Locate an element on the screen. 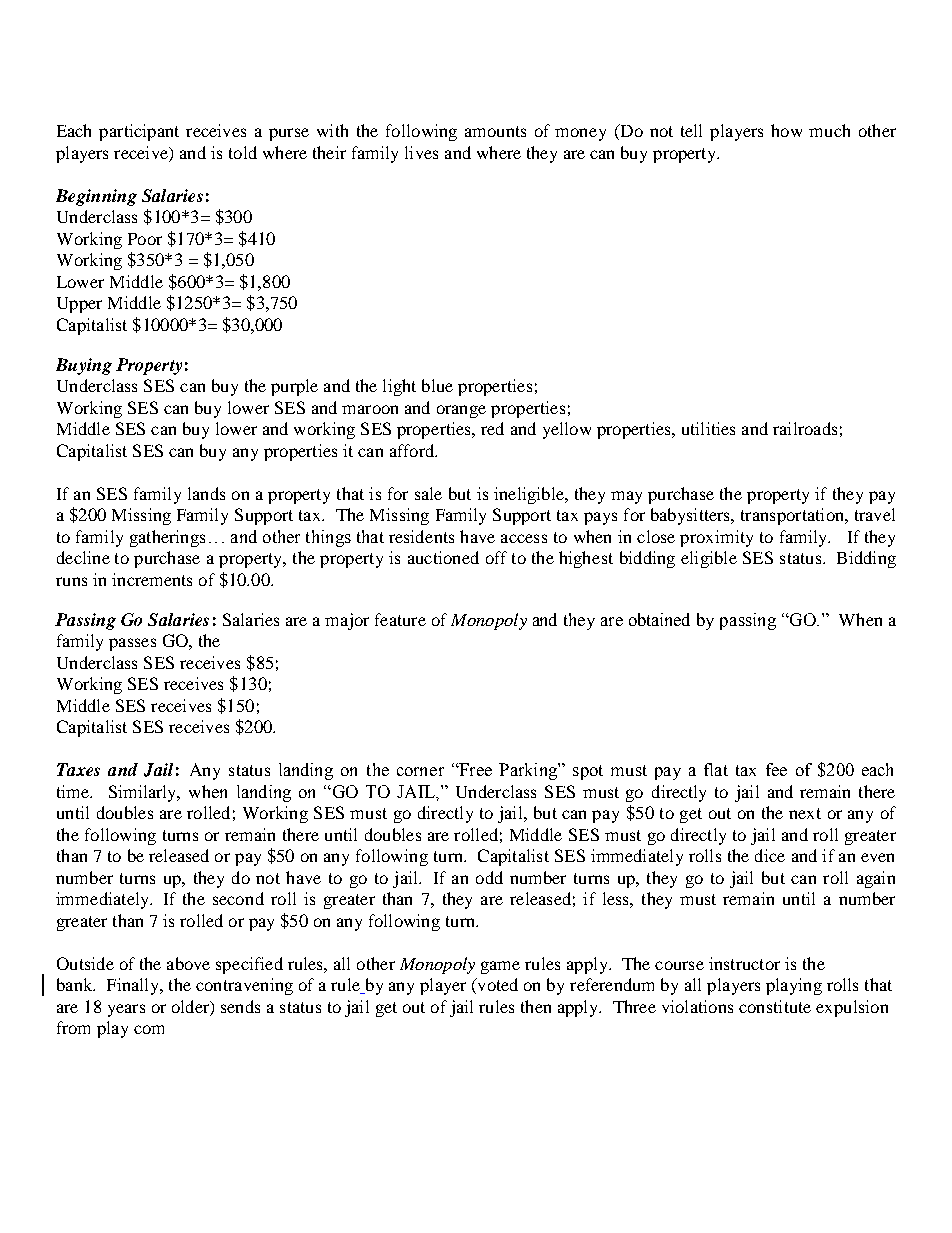 The width and height of the screenshot is (952, 1233). fee is located at coordinates (776, 769).
